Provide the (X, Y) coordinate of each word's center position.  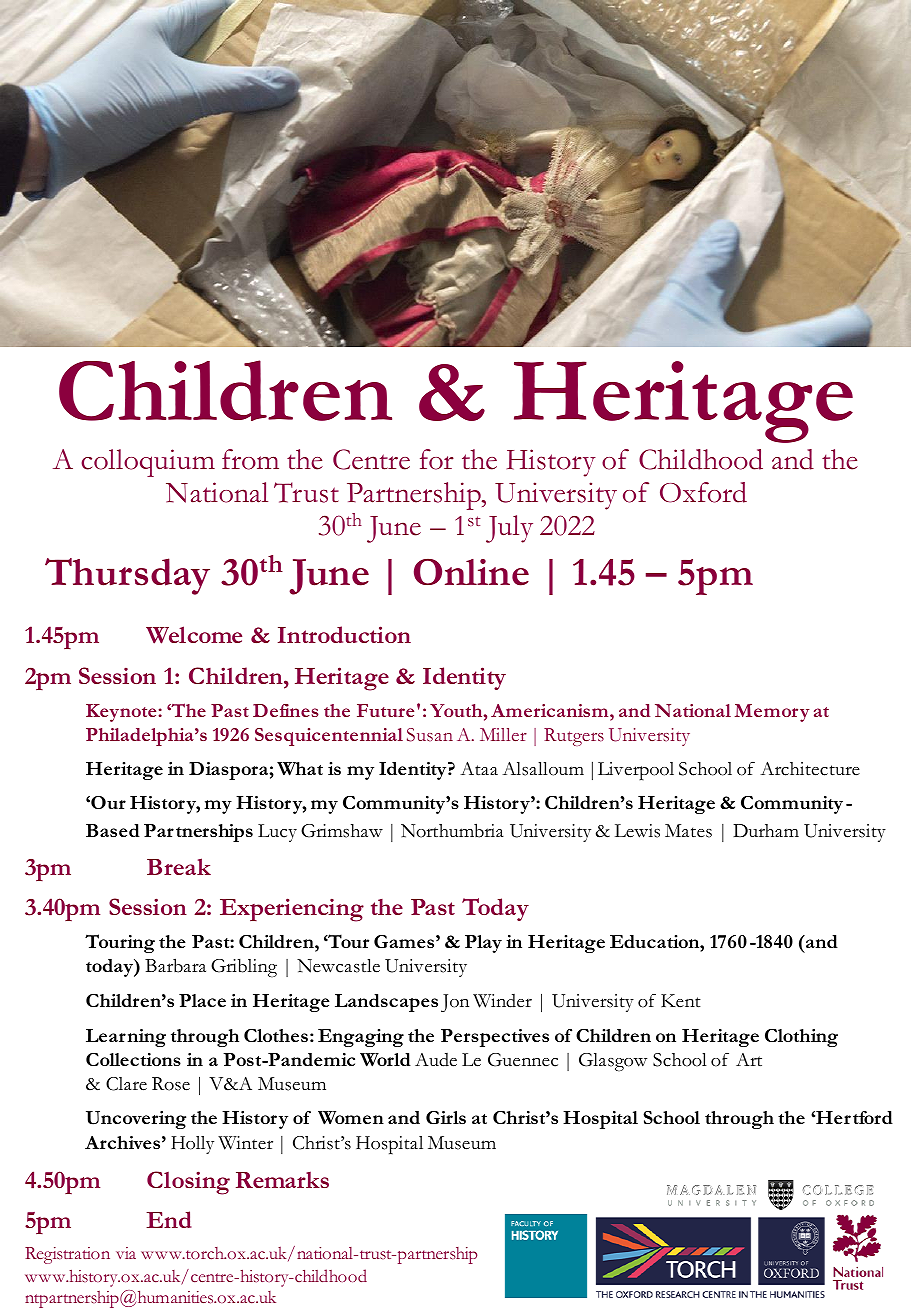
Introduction (344, 634)
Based (113, 830)
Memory (772, 713)
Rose (171, 1084)
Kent (681, 1001)
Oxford (703, 492)
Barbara (175, 965)
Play (483, 944)
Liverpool (636, 771)
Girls (446, 1117)
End (169, 1219)
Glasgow (613, 1062)
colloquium (148, 463)
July (509, 529)
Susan (430, 735)
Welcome (194, 635)
